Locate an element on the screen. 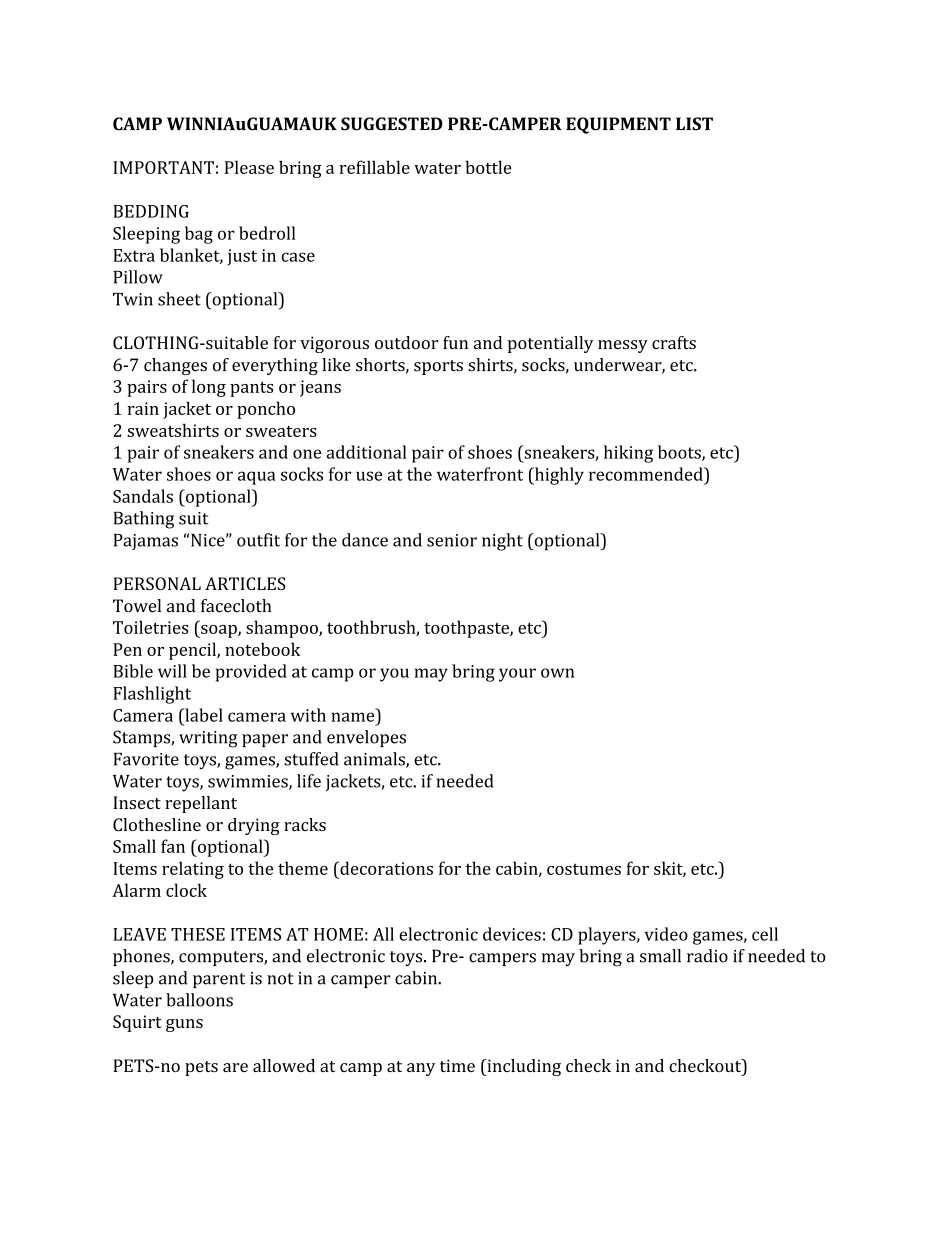 The width and height of the screenshot is (952, 1233). decorations is located at coordinates (385, 868).
